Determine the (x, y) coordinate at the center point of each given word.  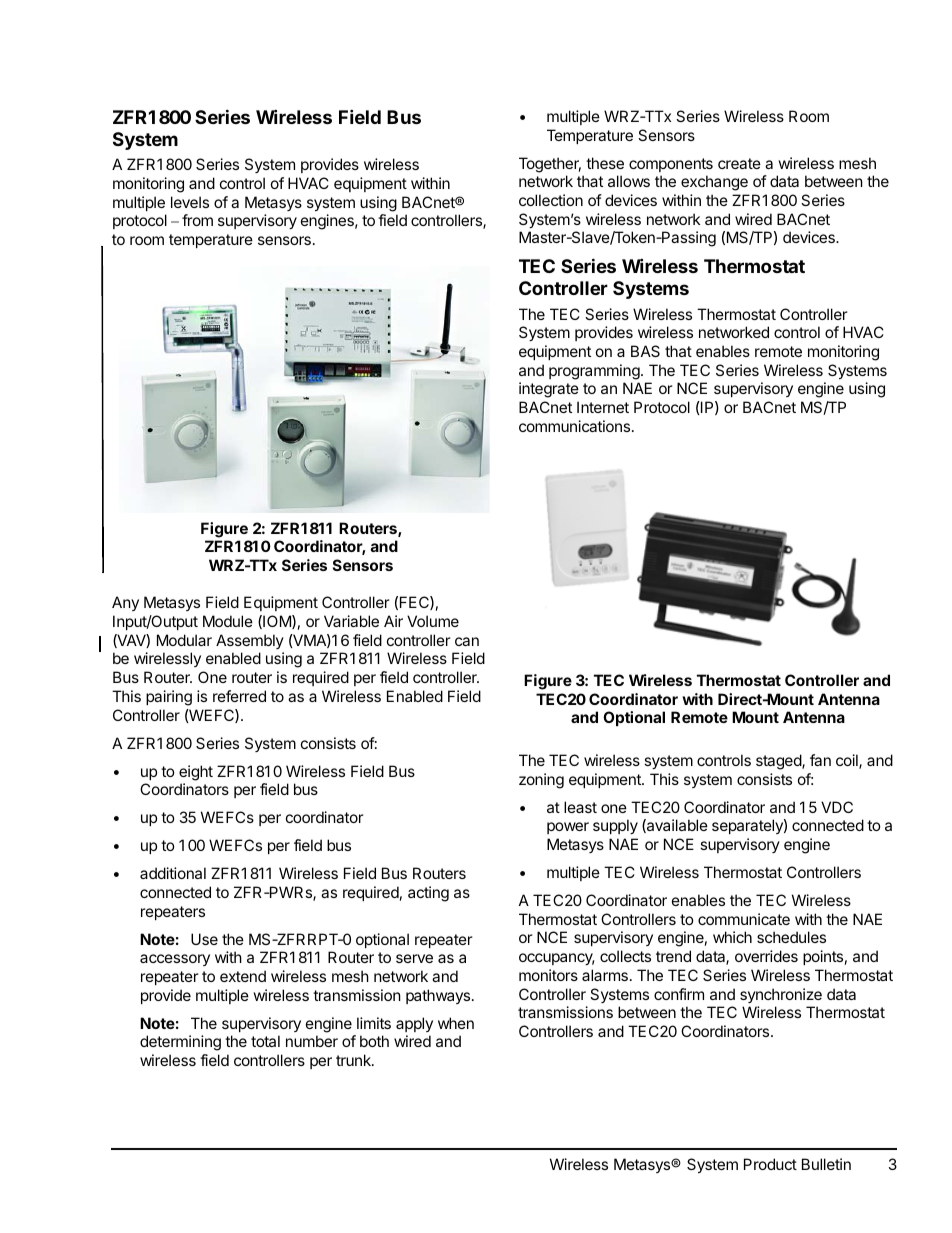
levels (190, 202)
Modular (184, 640)
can (467, 641)
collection (551, 200)
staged (779, 762)
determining (180, 1043)
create (739, 163)
